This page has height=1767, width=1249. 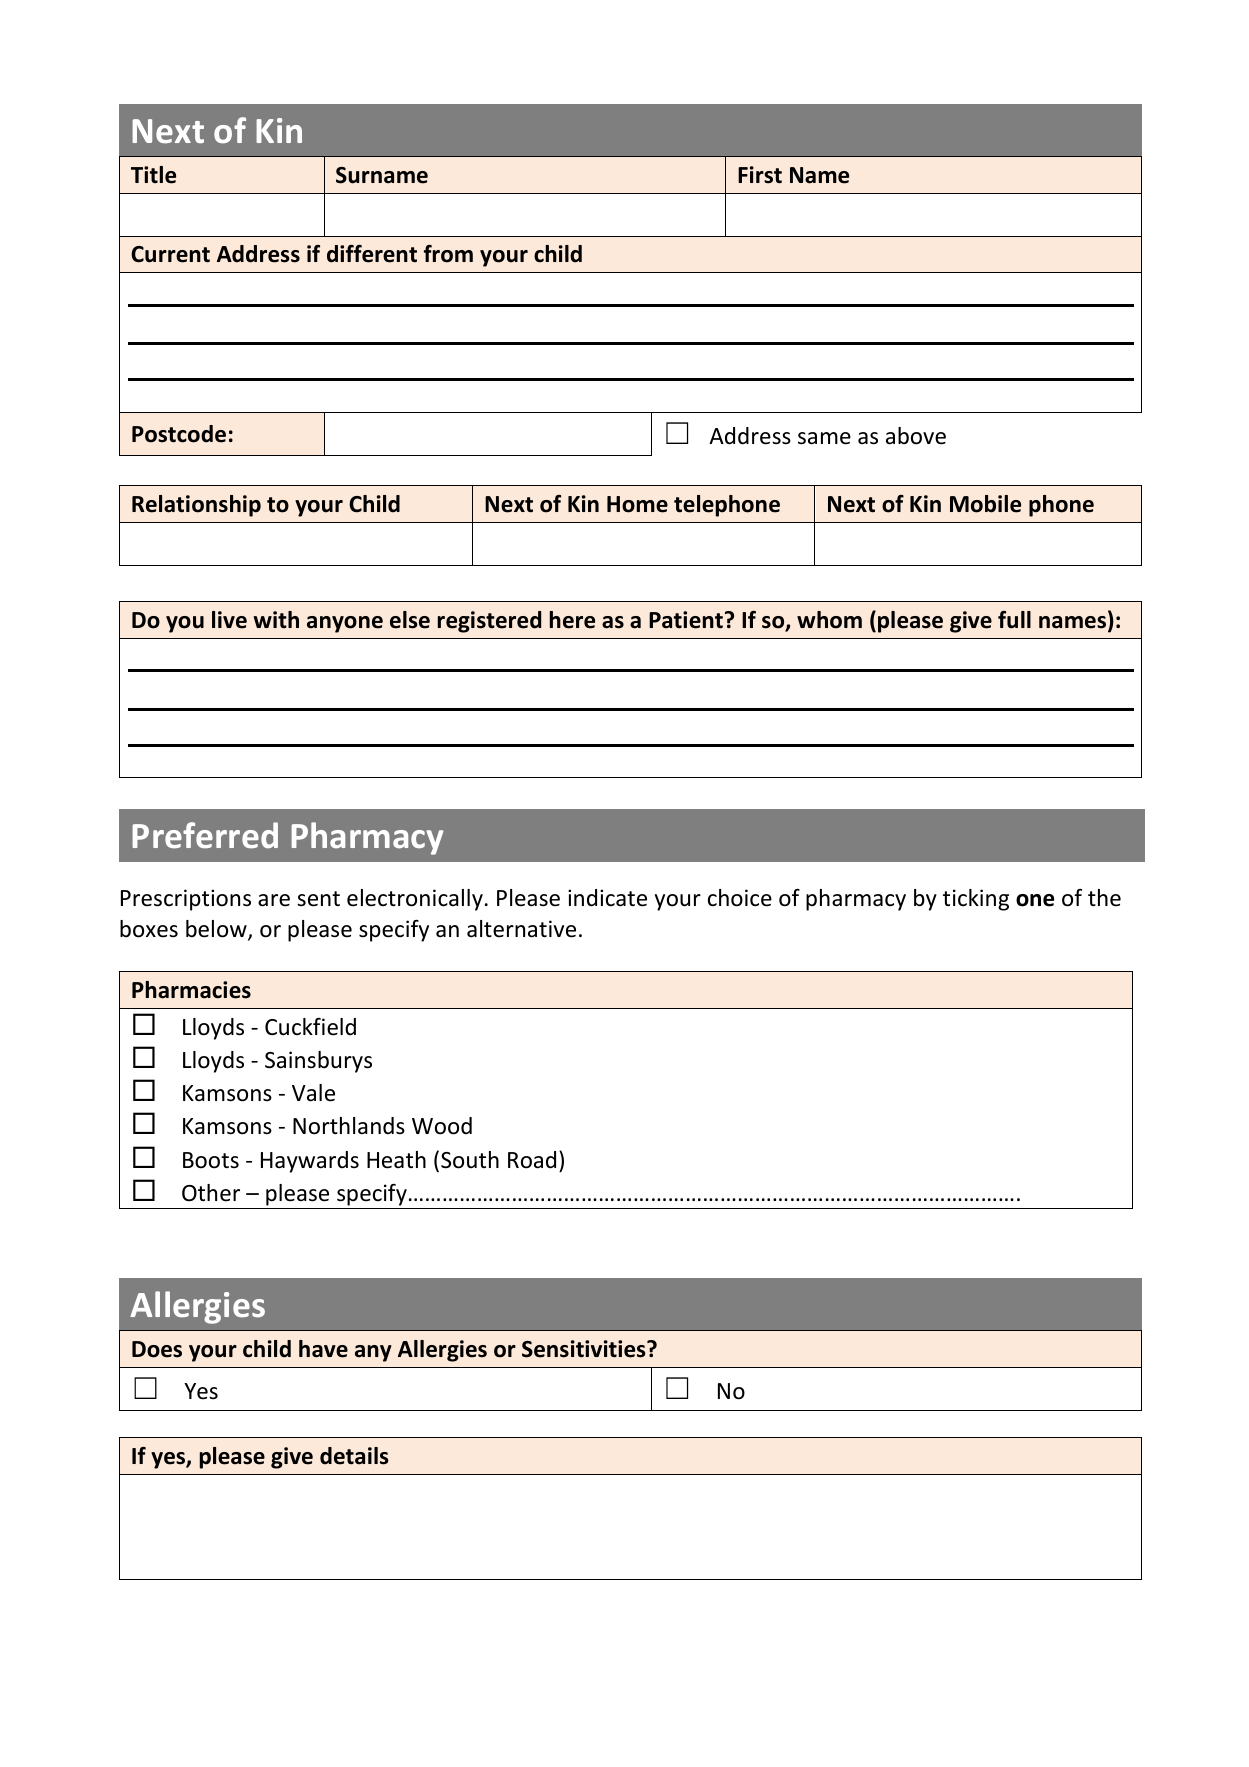 I want to click on Home, so click(x=637, y=504).
